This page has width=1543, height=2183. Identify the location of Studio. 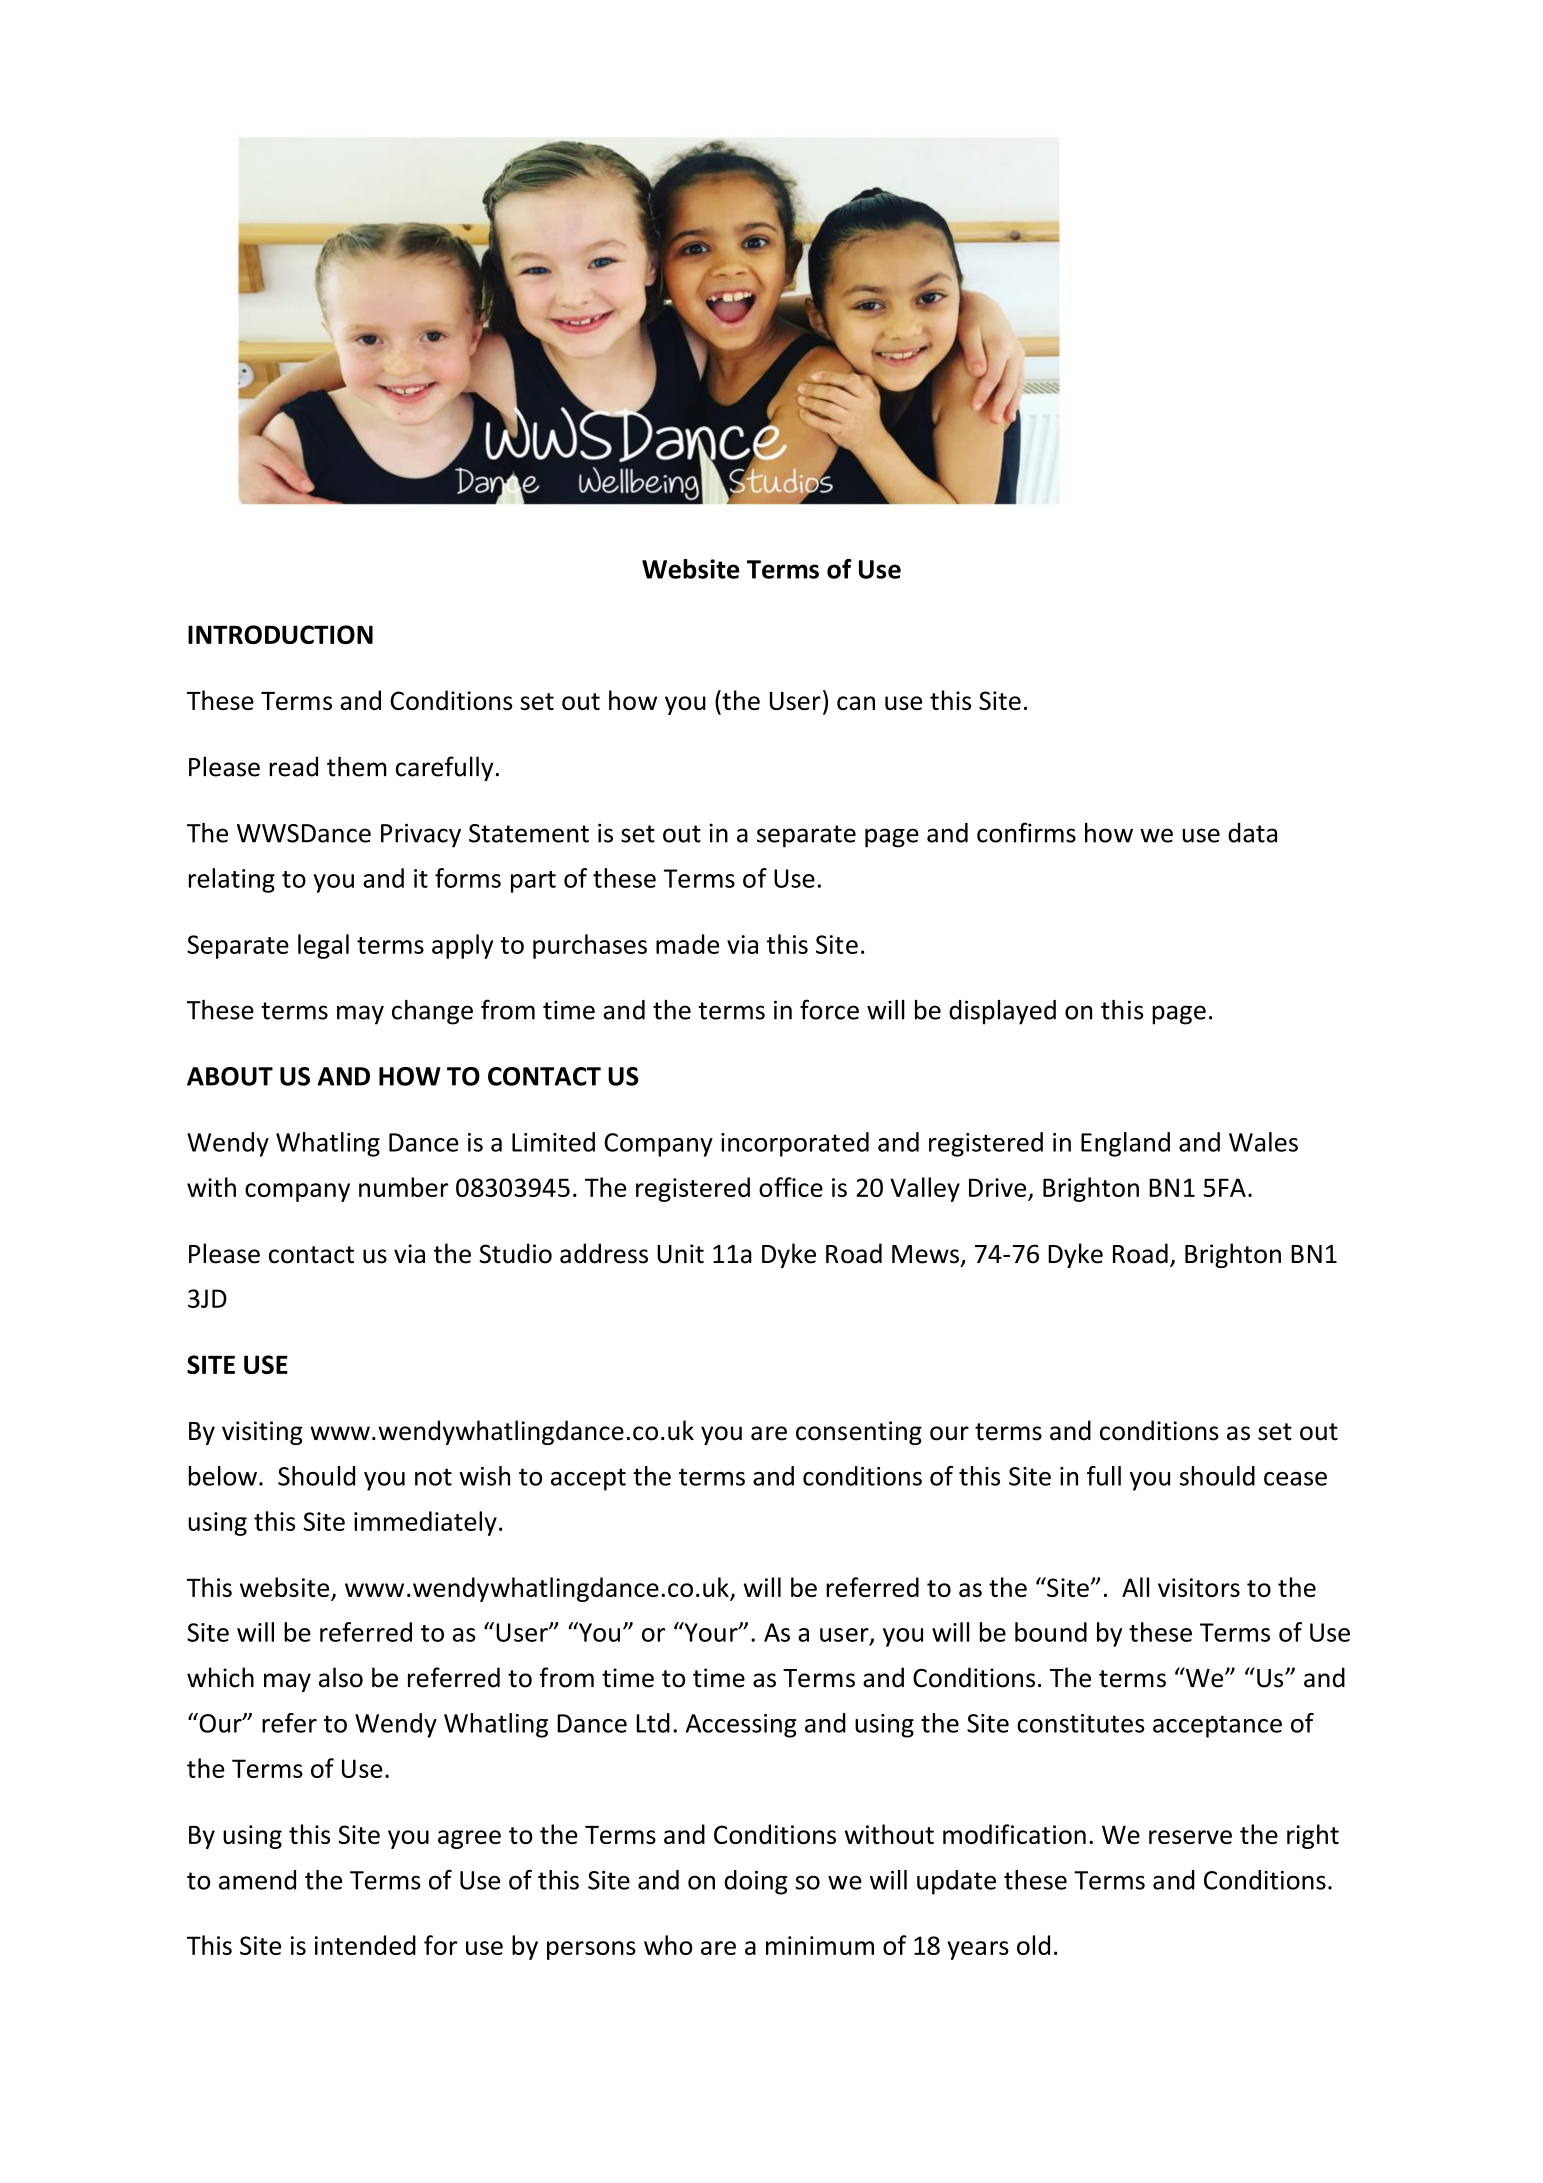
(515, 1253).
